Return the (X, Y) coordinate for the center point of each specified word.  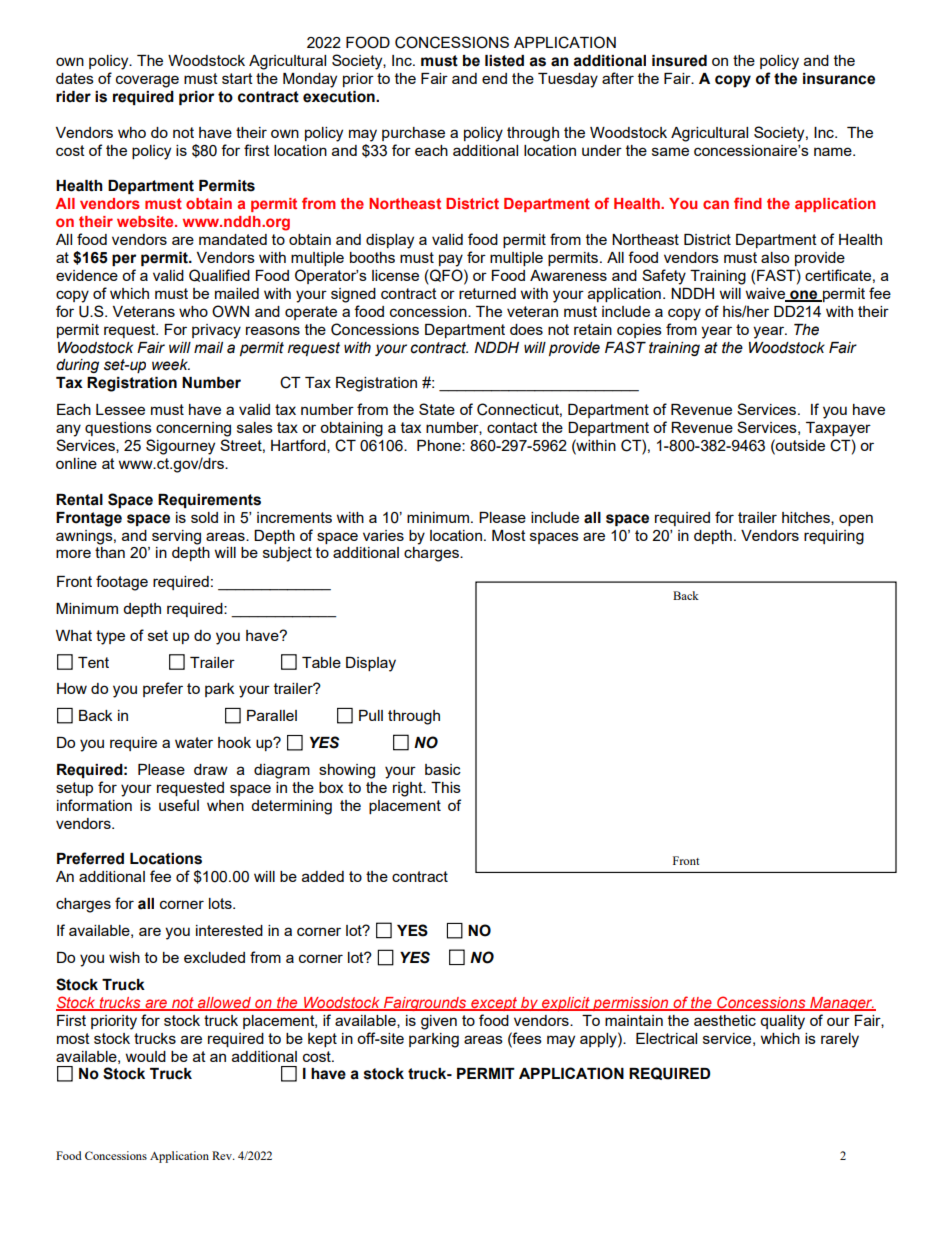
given (439, 1022)
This (446, 787)
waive (767, 294)
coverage (147, 81)
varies (383, 535)
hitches (807, 518)
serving (176, 537)
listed (504, 61)
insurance (839, 79)
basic (443, 769)
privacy (216, 331)
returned (487, 293)
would (146, 1056)
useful (179, 805)
